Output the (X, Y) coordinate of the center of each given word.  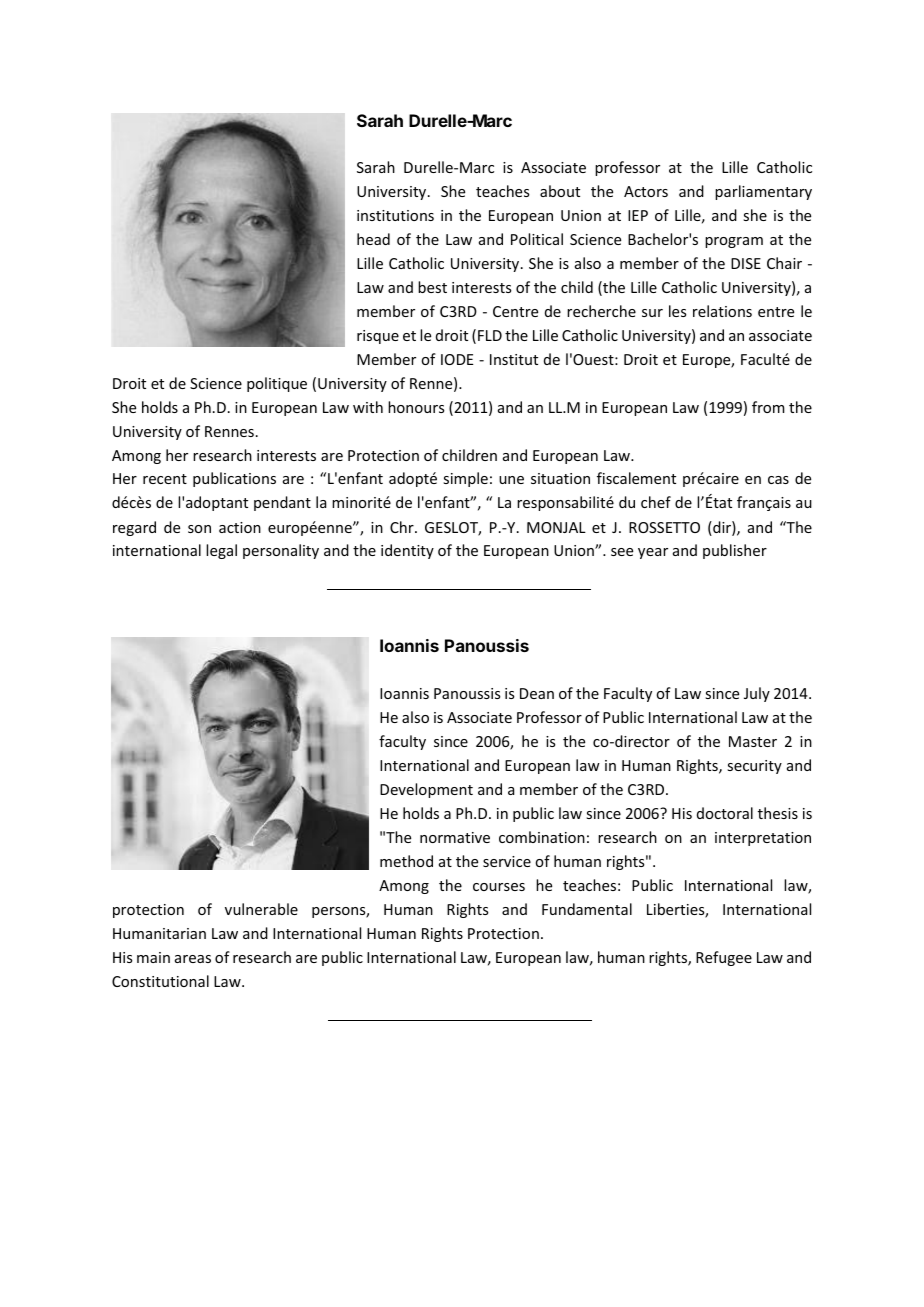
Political (537, 239)
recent (165, 479)
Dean (537, 693)
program (734, 242)
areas (193, 959)
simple (465, 479)
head (373, 239)
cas (778, 480)
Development (426, 790)
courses (499, 887)
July (757, 694)
